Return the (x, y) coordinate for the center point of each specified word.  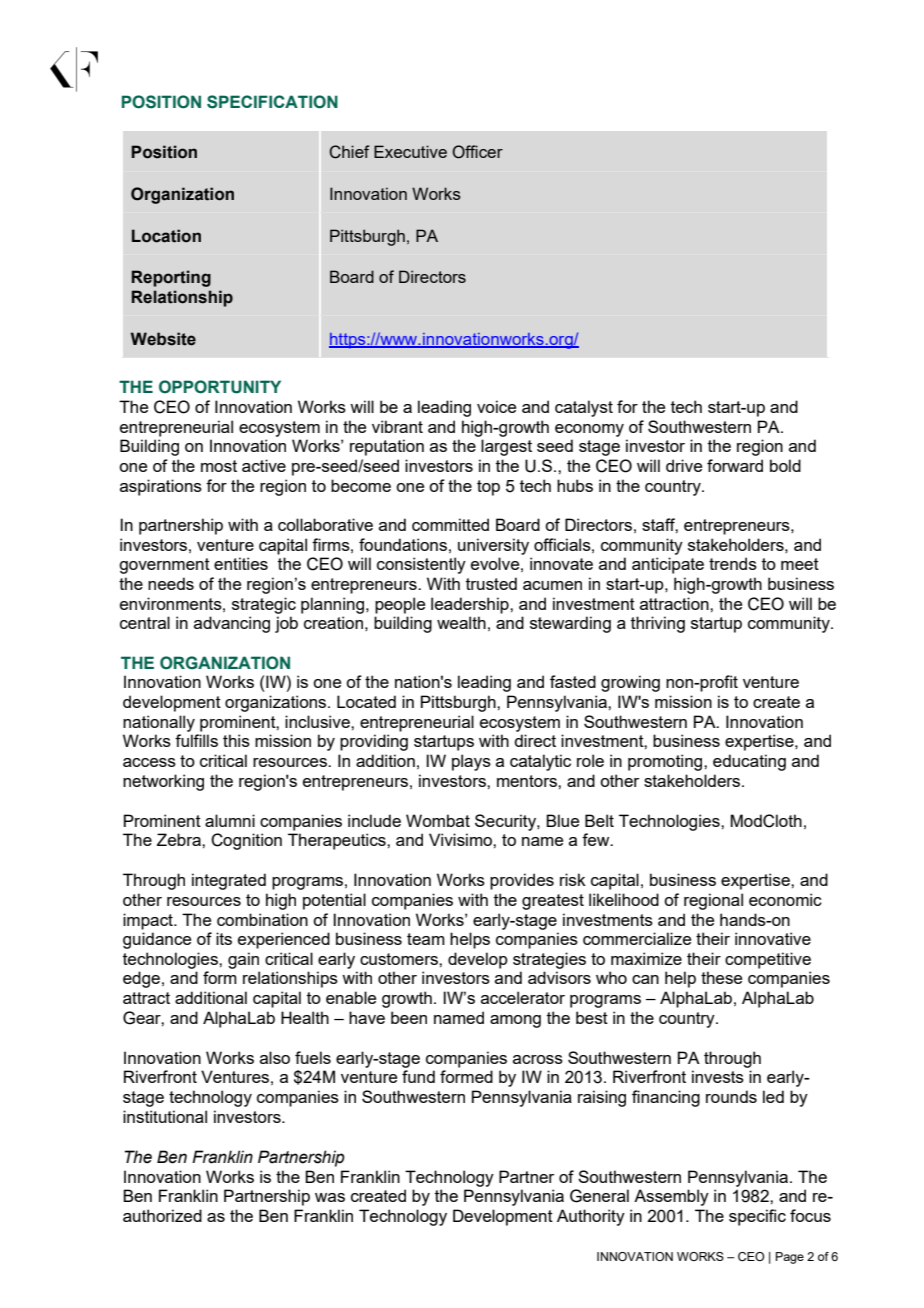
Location (166, 236)
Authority (591, 1217)
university (493, 546)
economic (785, 899)
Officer (477, 152)
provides (522, 881)
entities (241, 563)
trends (733, 563)
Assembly (671, 1197)
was (330, 1197)
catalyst (584, 408)
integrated (229, 881)
